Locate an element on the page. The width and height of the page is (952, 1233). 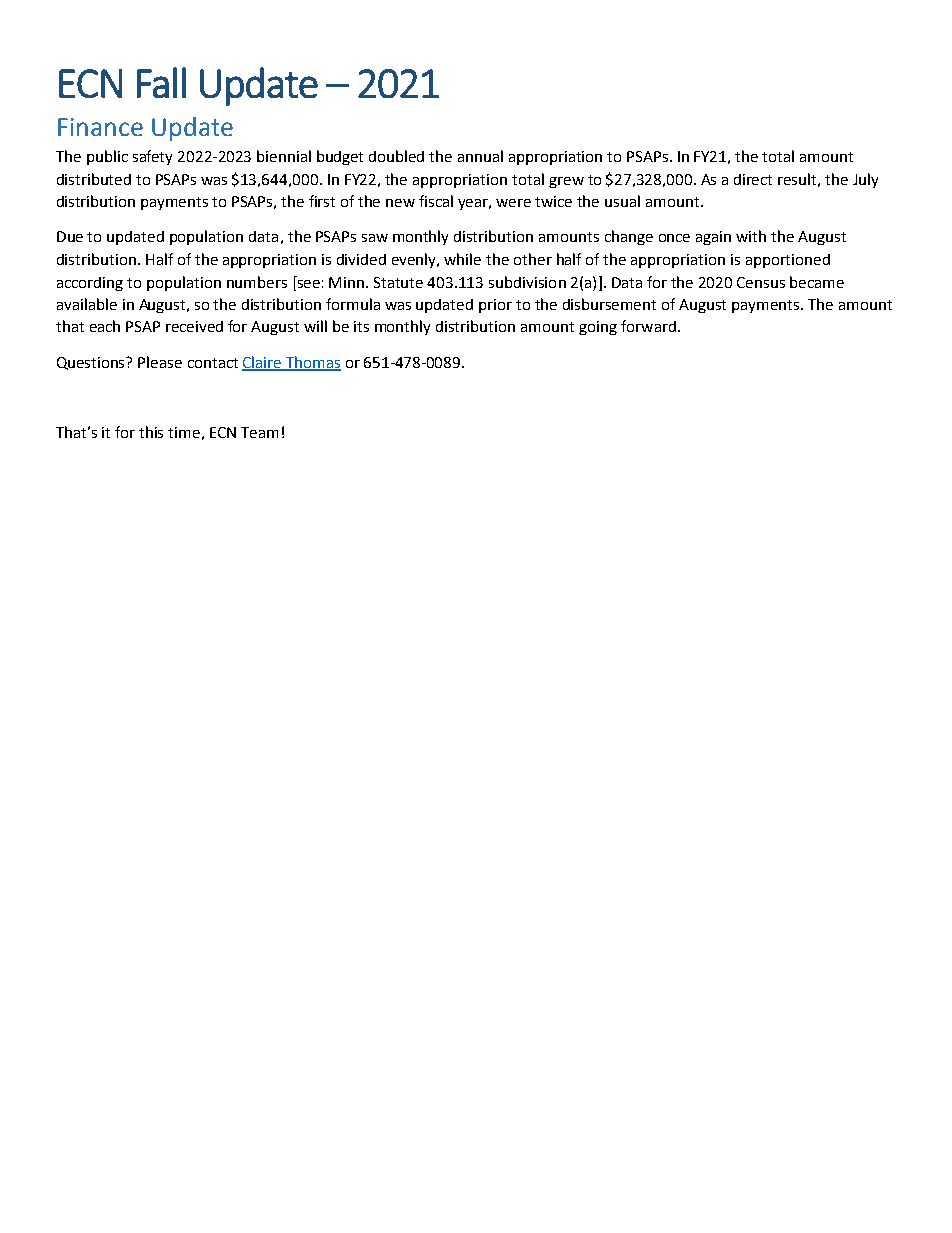
annual is located at coordinates (480, 156).
